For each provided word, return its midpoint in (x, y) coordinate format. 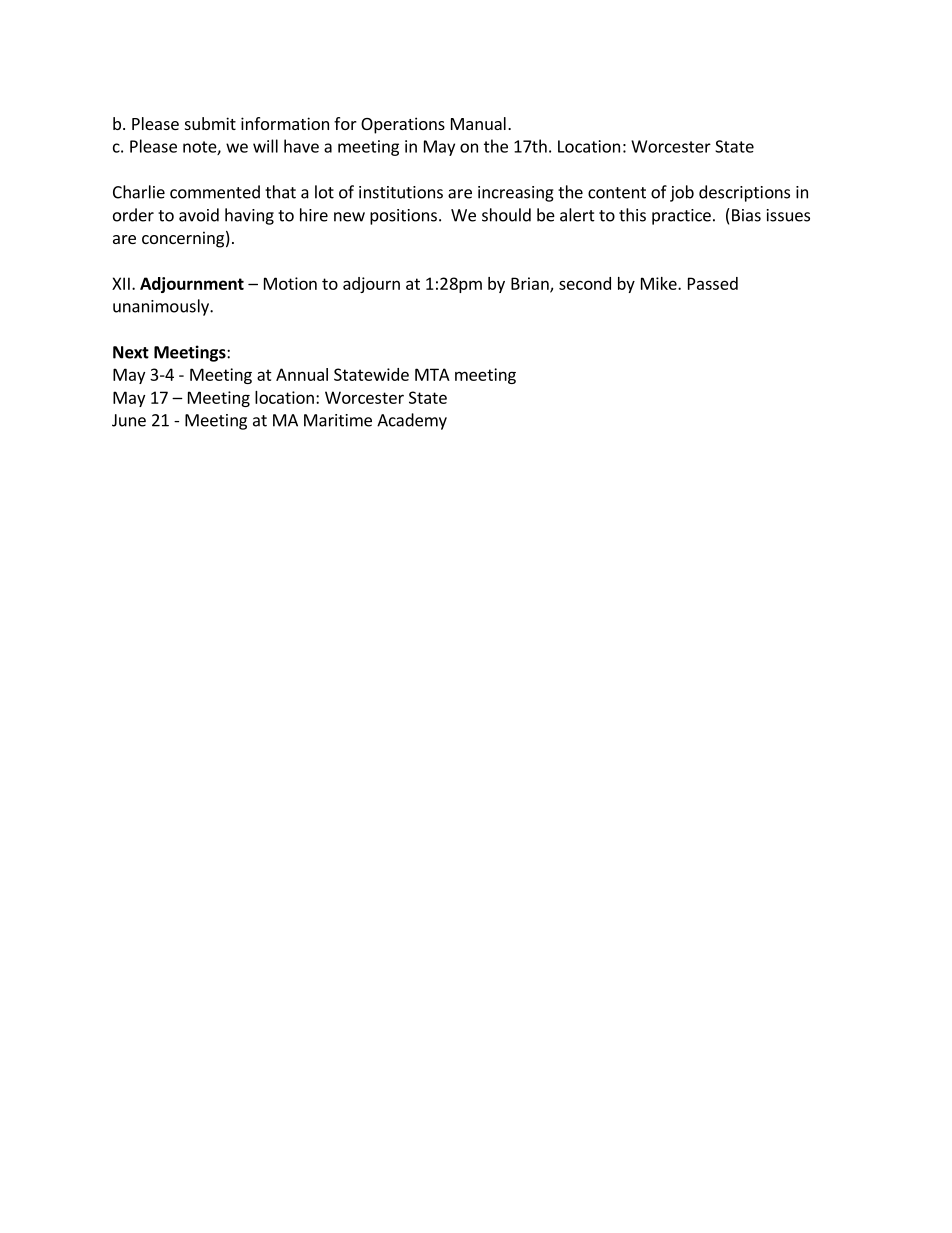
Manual (478, 123)
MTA (432, 374)
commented (215, 192)
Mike (660, 283)
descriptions (744, 193)
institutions (401, 192)
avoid (199, 215)
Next (131, 352)
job (682, 193)
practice (681, 217)
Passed (713, 283)
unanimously (162, 307)
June (129, 420)
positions (403, 217)
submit (210, 123)
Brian (531, 284)
